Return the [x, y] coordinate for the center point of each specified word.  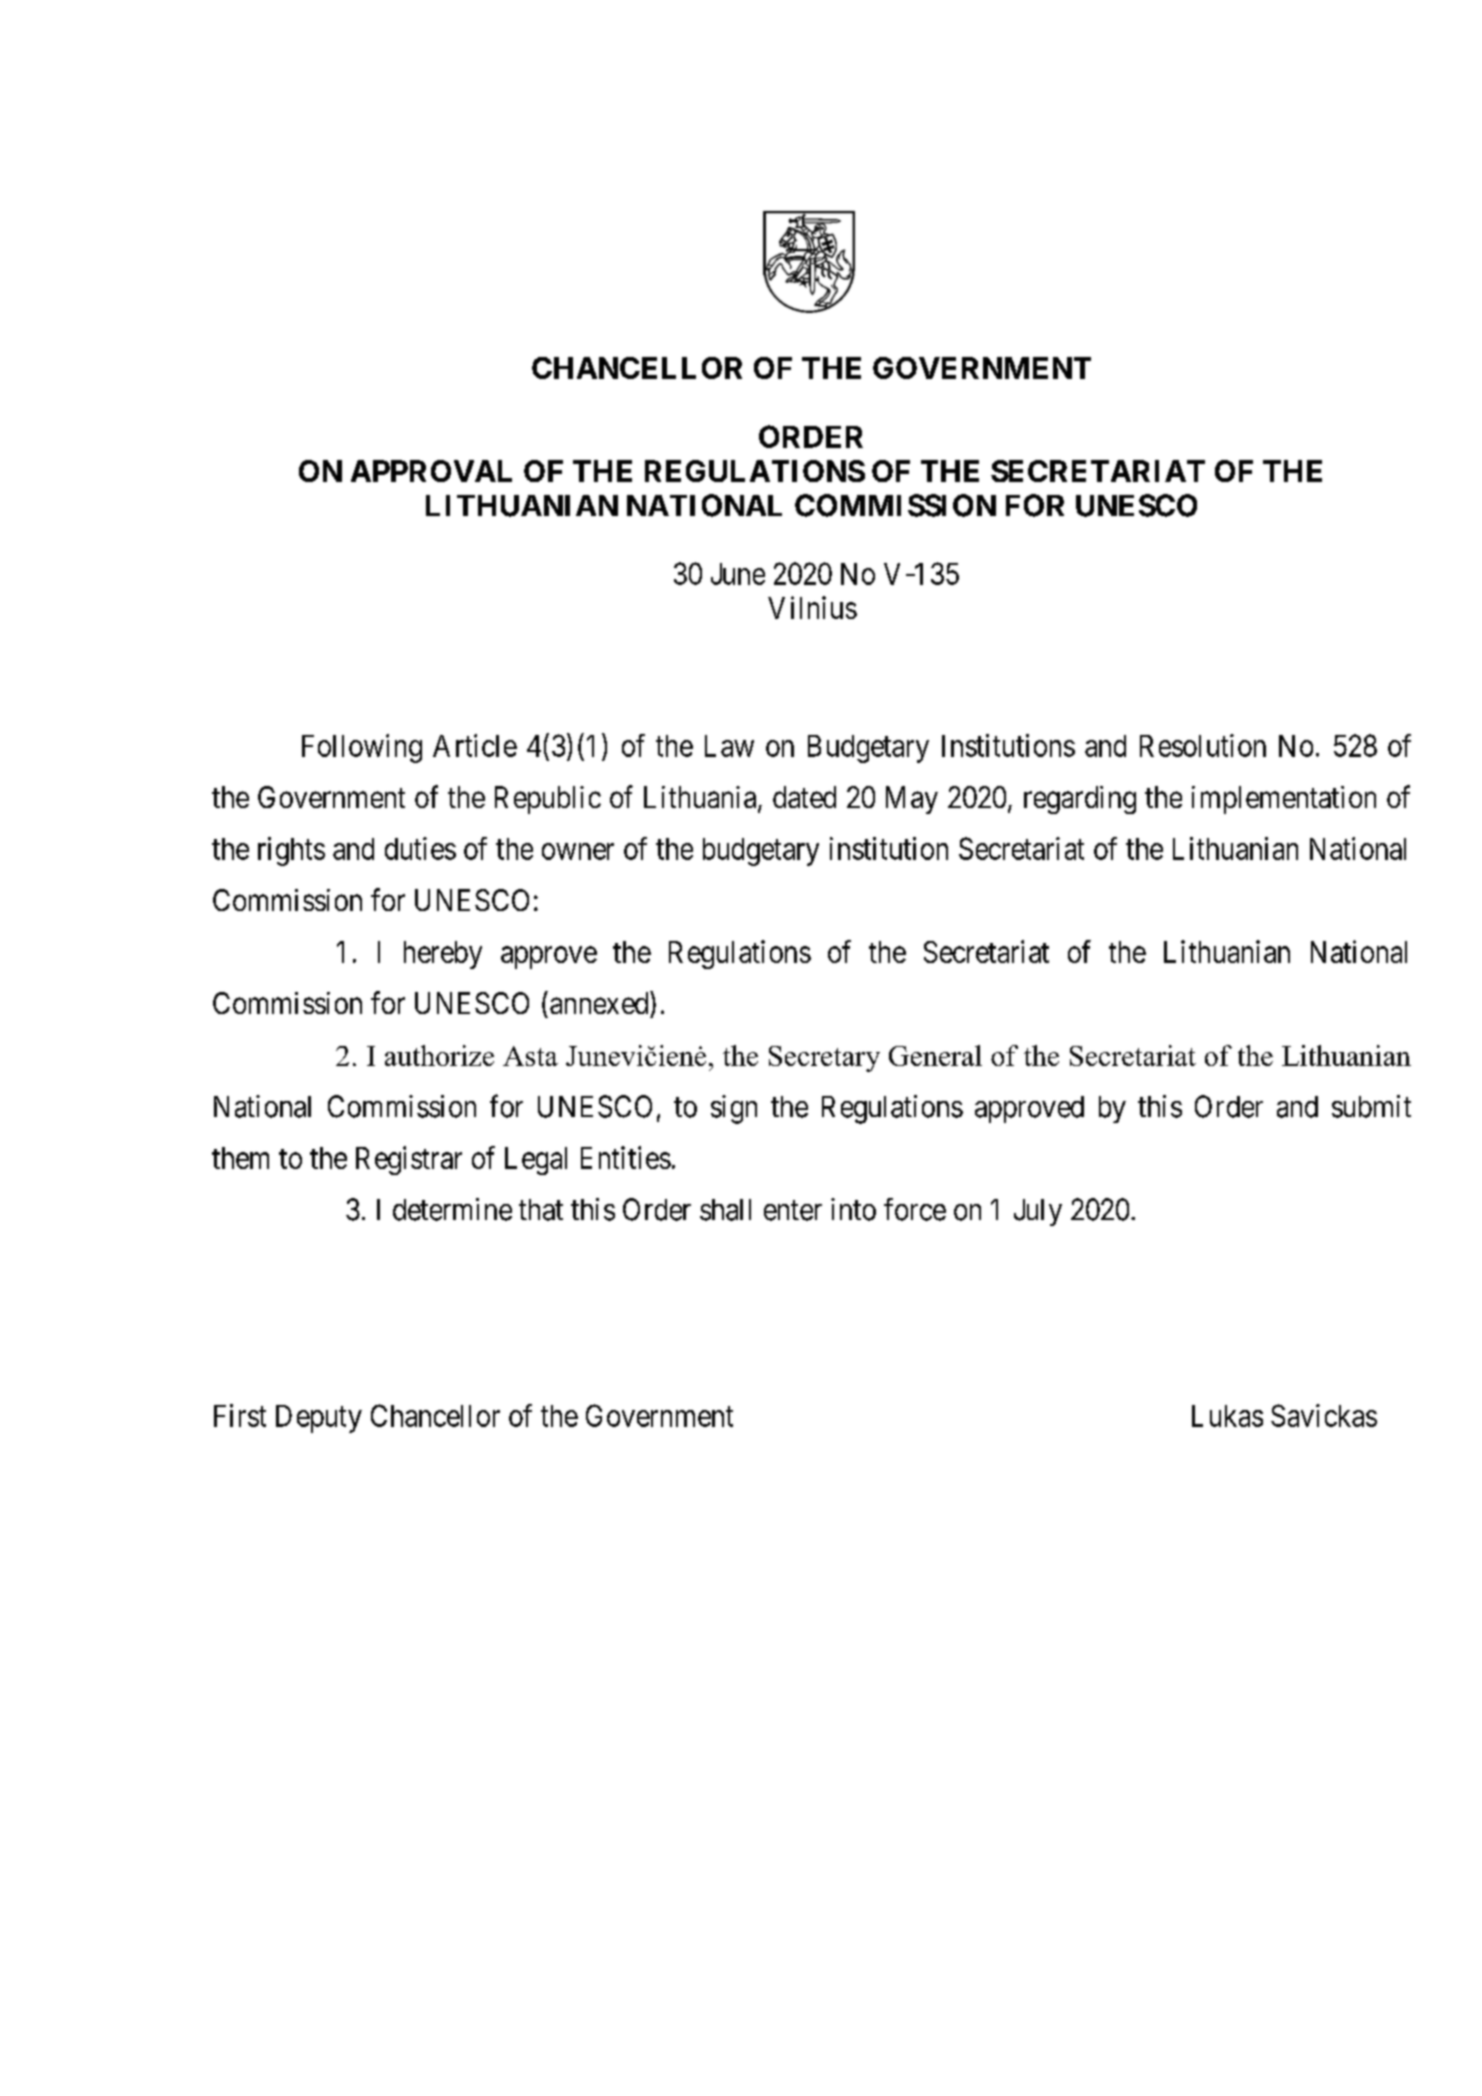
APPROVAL [431, 471]
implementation [1284, 800]
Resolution [1203, 745]
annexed [600, 1002]
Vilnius [812, 607]
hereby [443, 955]
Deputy [319, 1419]
